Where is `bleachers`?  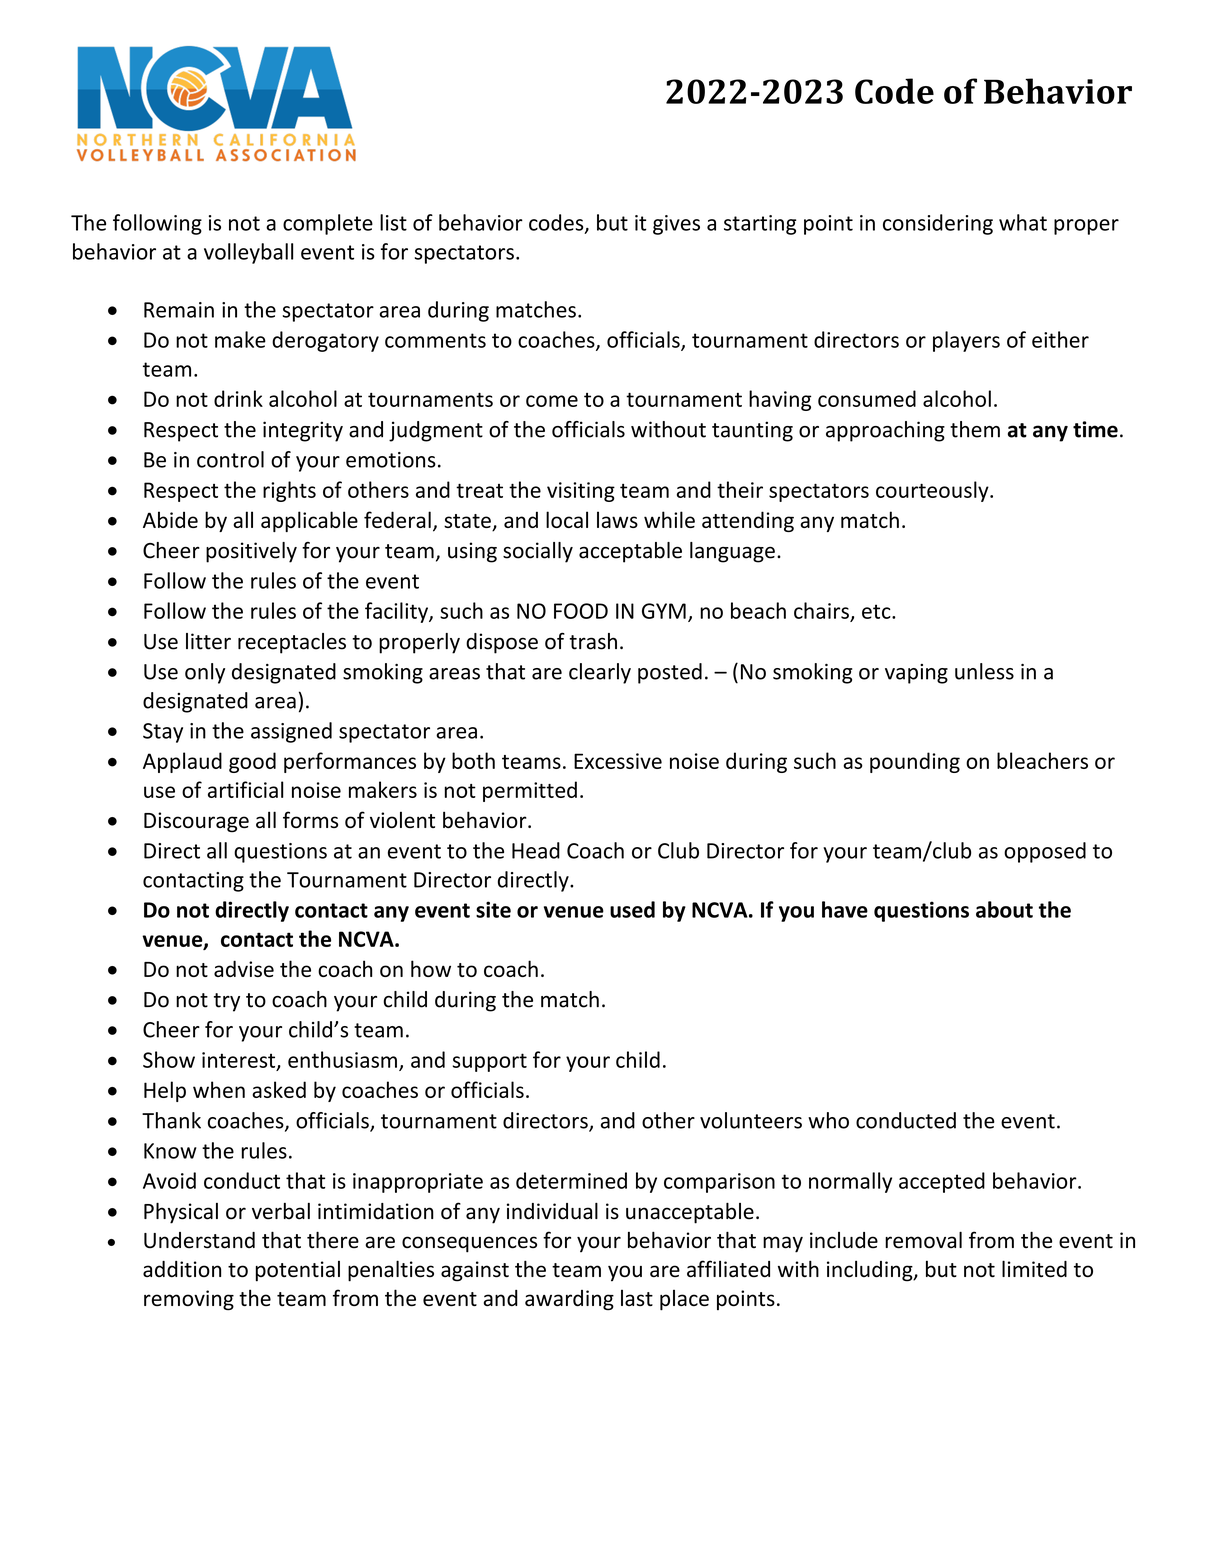
bleachers is located at coordinates (1042, 760).
